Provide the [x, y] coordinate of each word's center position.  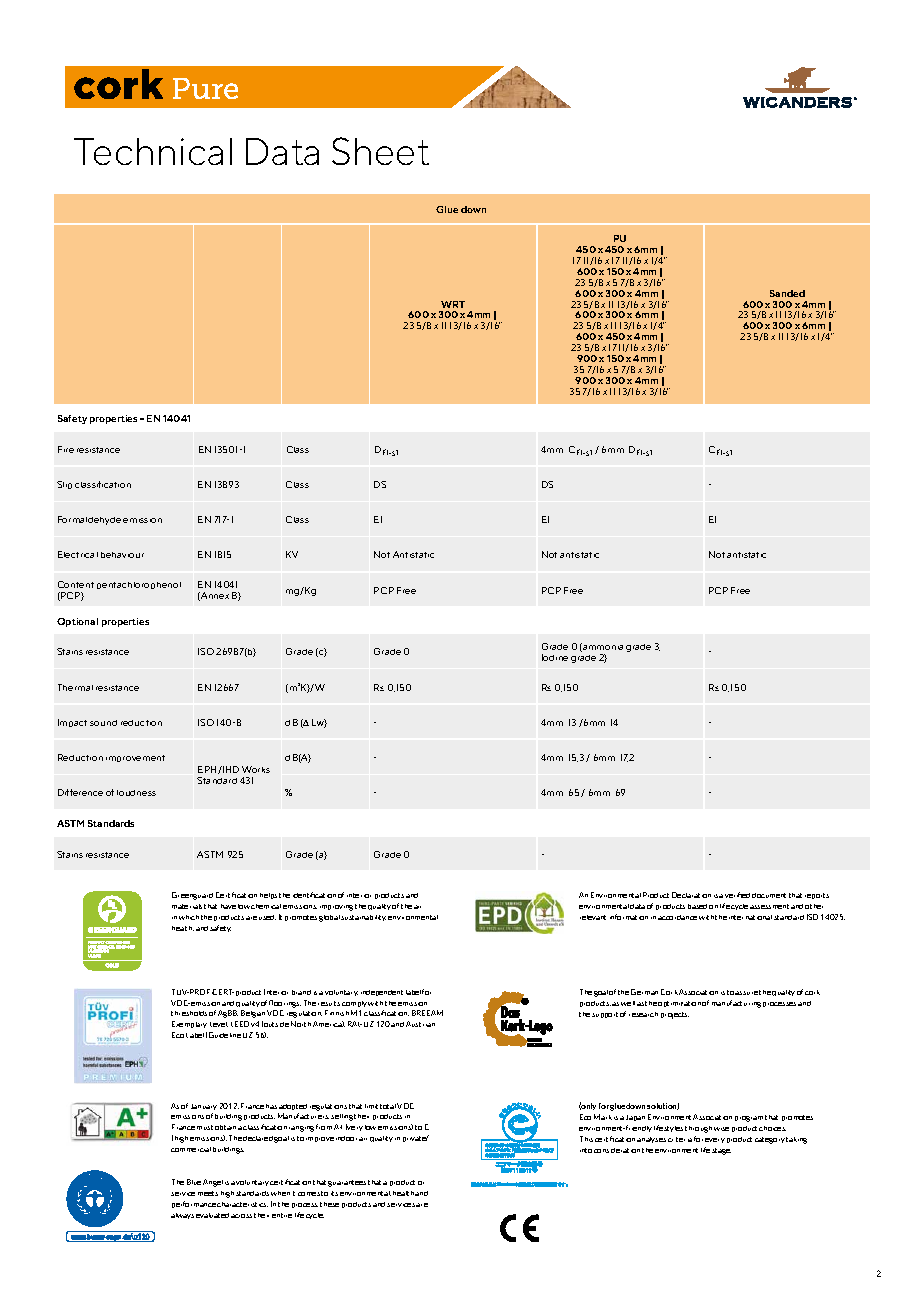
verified [737, 895]
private [416, 1138]
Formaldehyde [89, 520]
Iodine [555, 657]
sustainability [363, 918]
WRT [453, 304]
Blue [194, 1182]
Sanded [787, 293]
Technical [153, 151]
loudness [136, 793]
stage [721, 1151]
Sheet [380, 151]
